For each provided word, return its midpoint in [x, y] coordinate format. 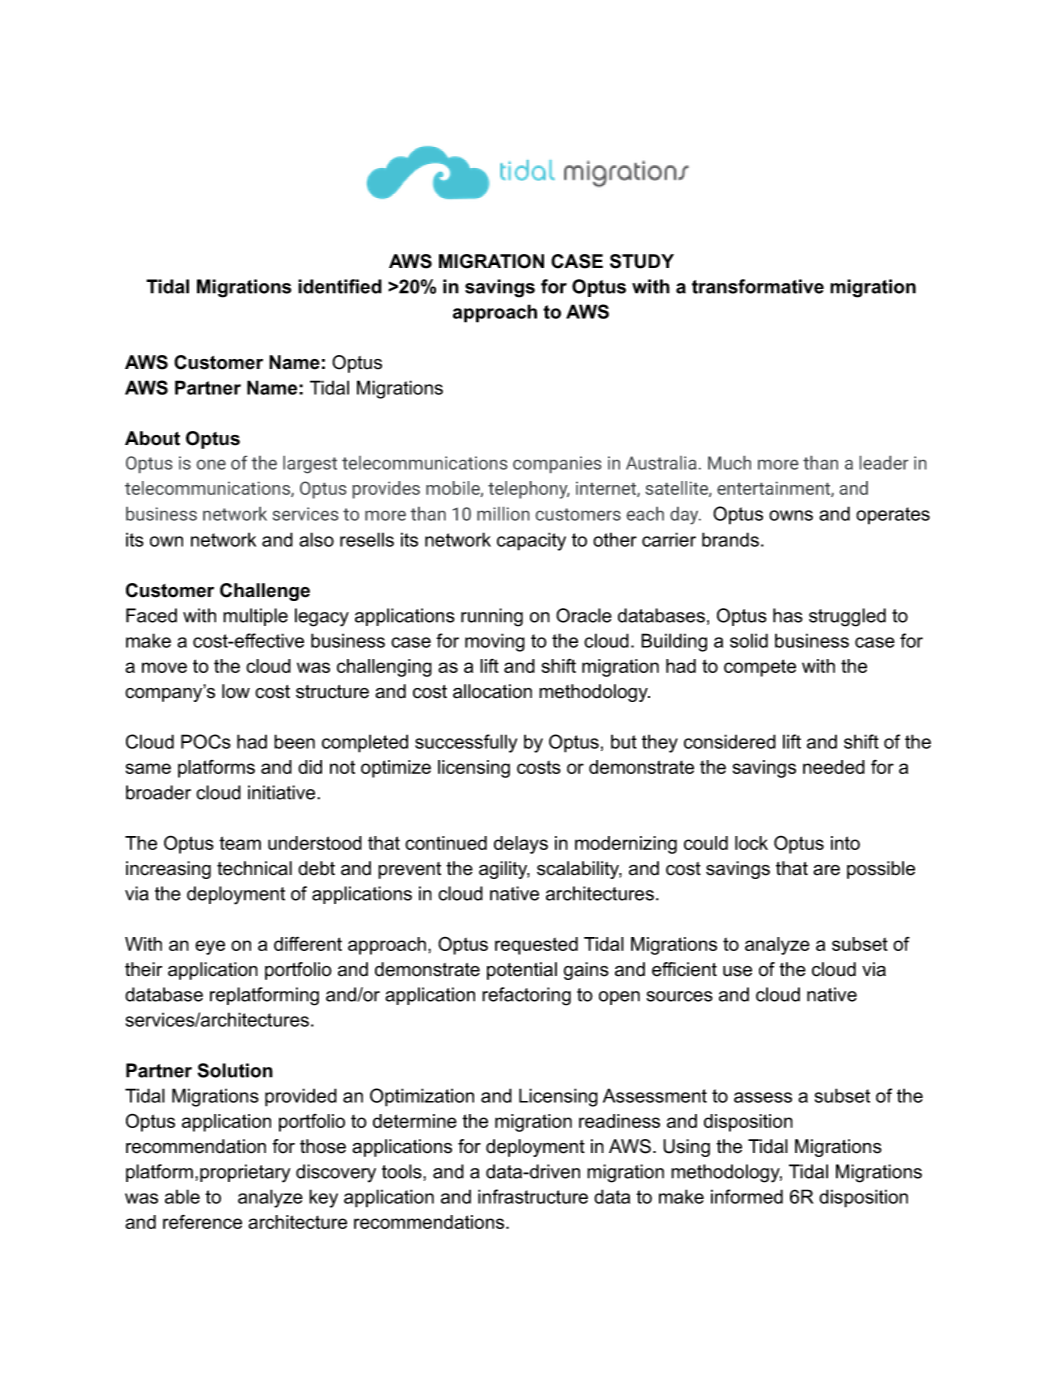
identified [340, 286]
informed [747, 1196]
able [182, 1196]
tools [403, 1171]
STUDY [642, 261]
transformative [758, 286]
